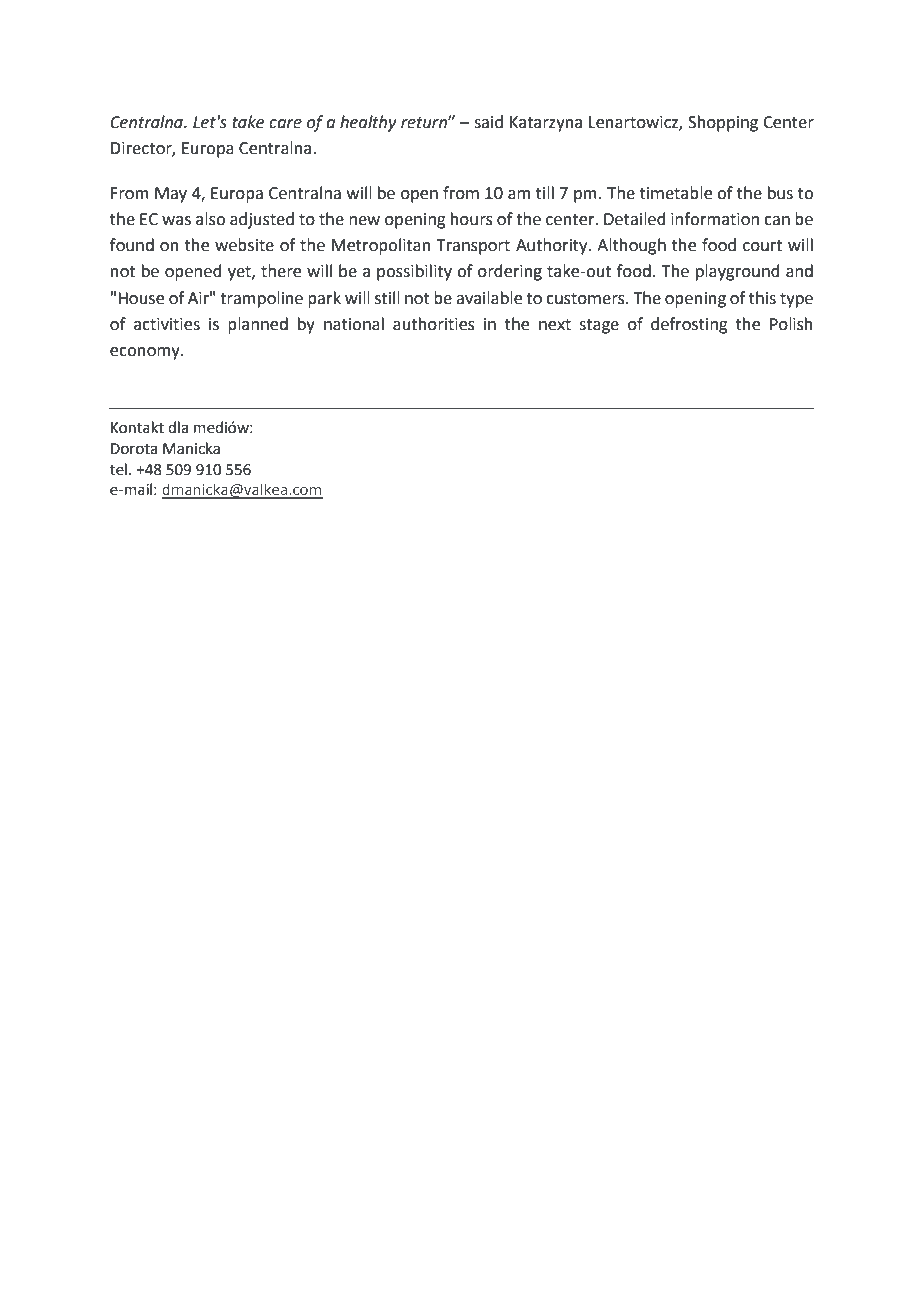 This screenshot has width=924, height=1308. What do you see at coordinates (715, 219) in the screenshot?
I see `information` at bounding box center [715, 219].
